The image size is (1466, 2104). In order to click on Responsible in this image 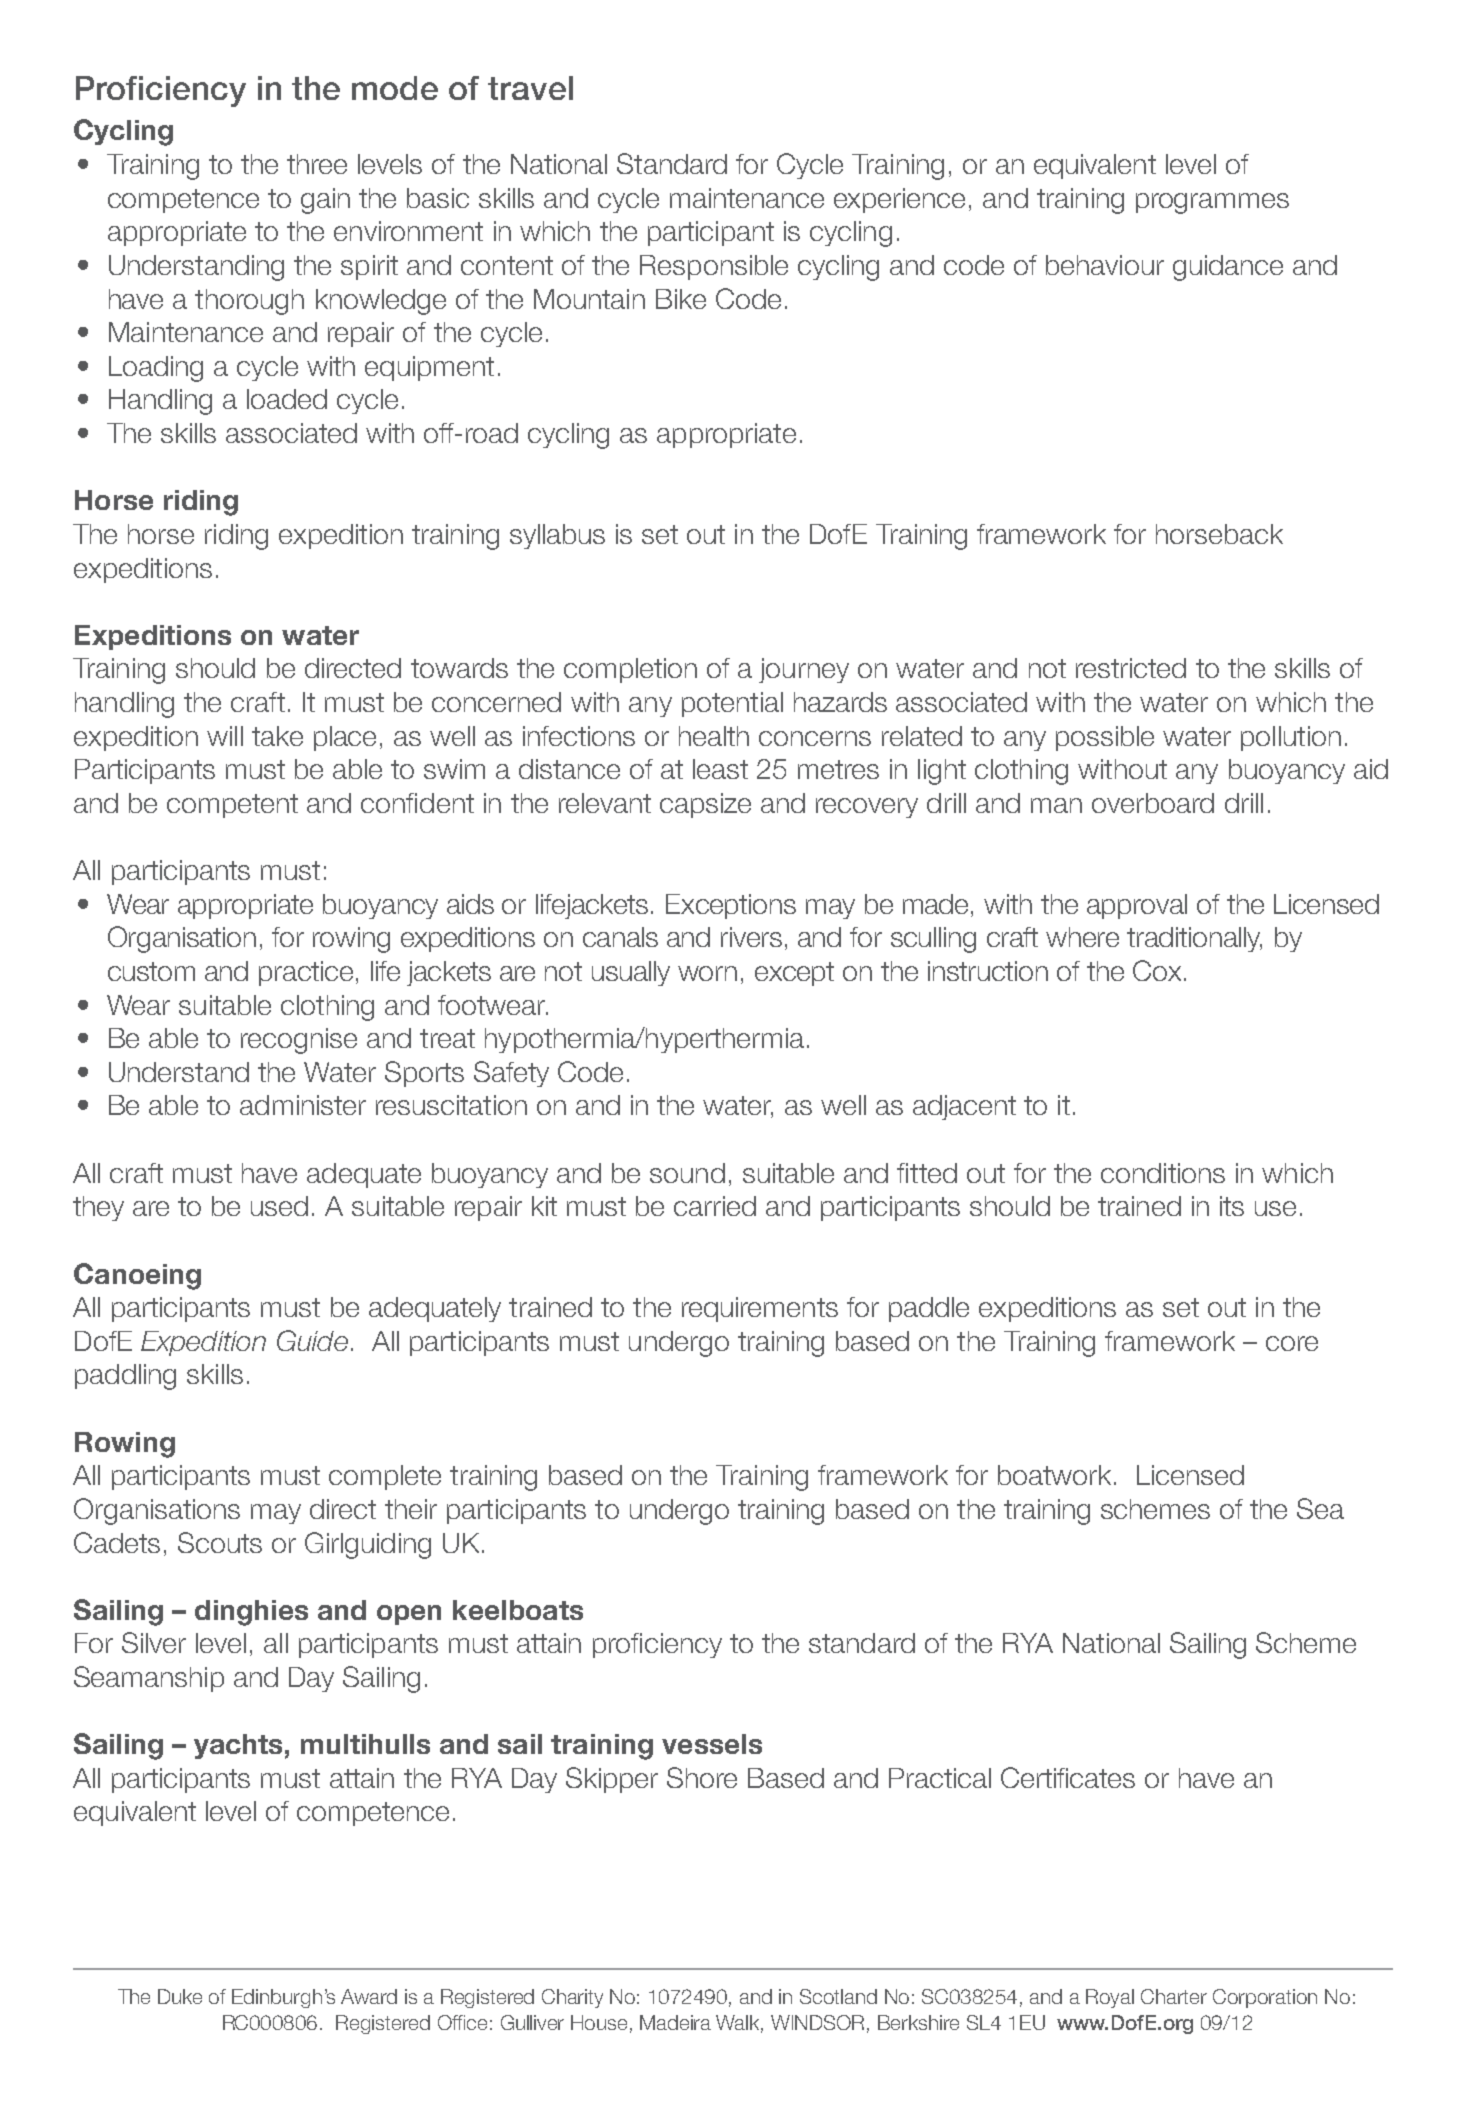, I will do `click(714, 267)`.
